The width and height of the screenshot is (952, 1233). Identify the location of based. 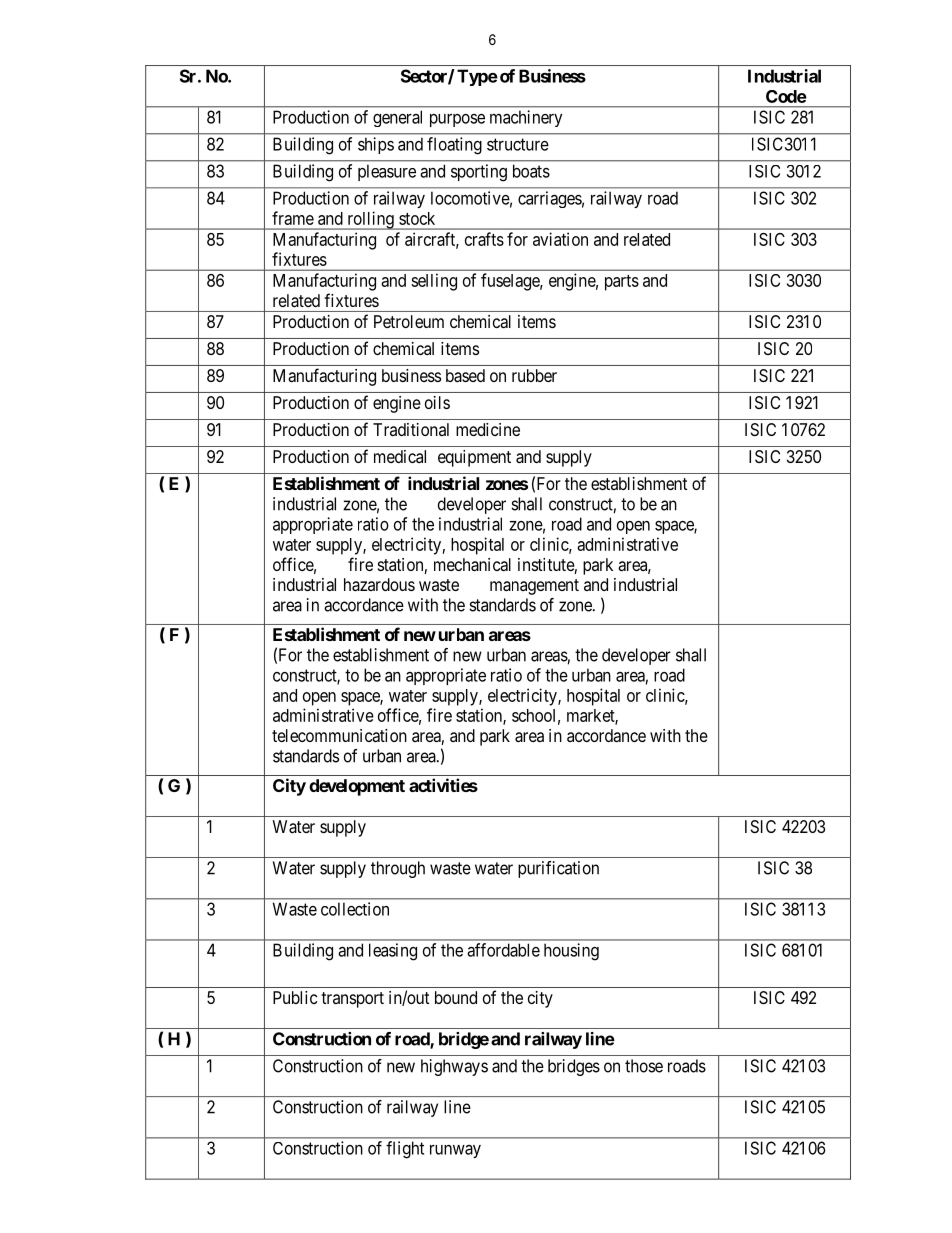
(465, 375).
